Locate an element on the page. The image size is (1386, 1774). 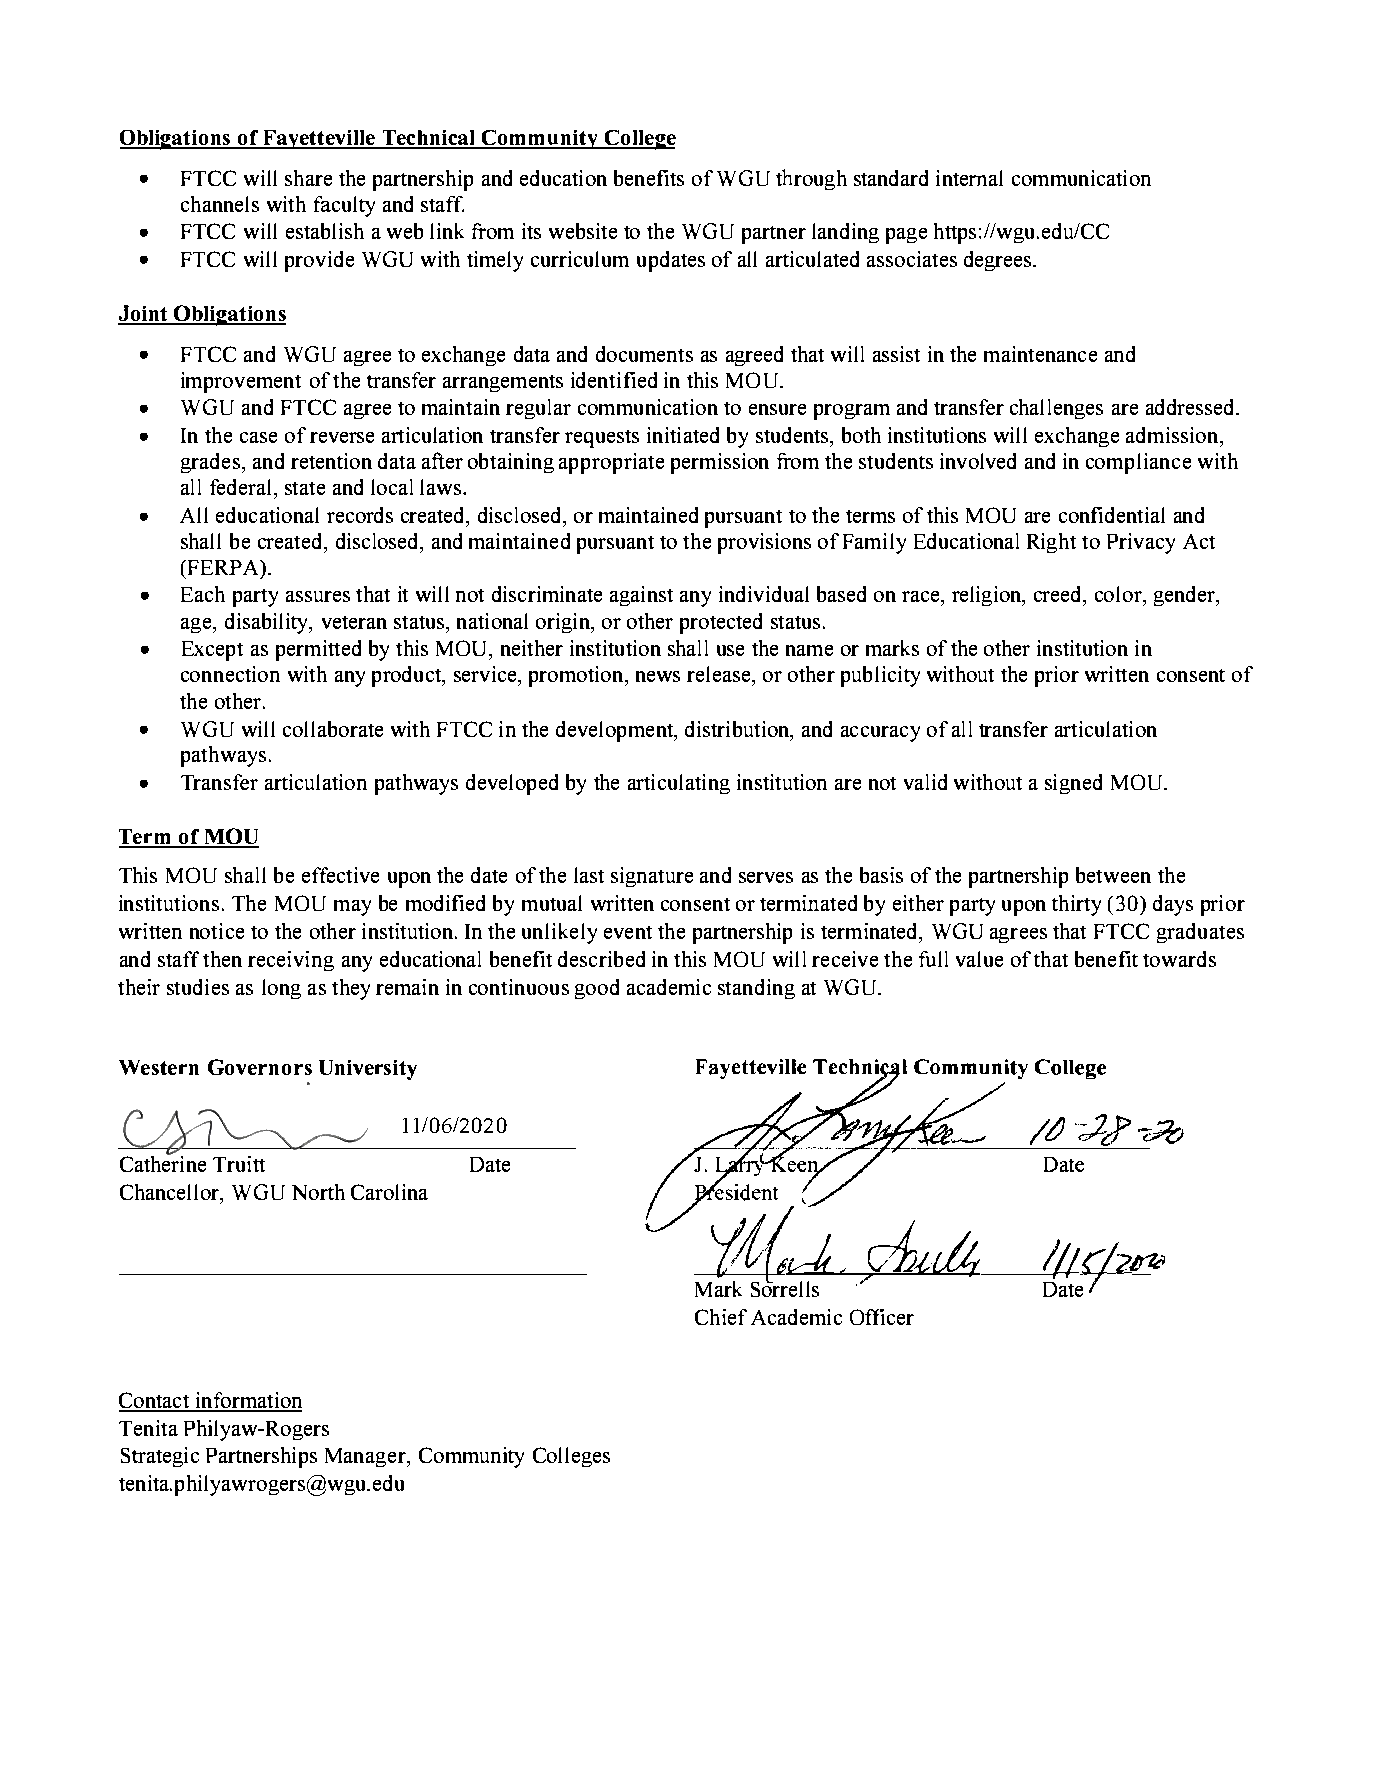
against is located at coordinates (641, 596).
